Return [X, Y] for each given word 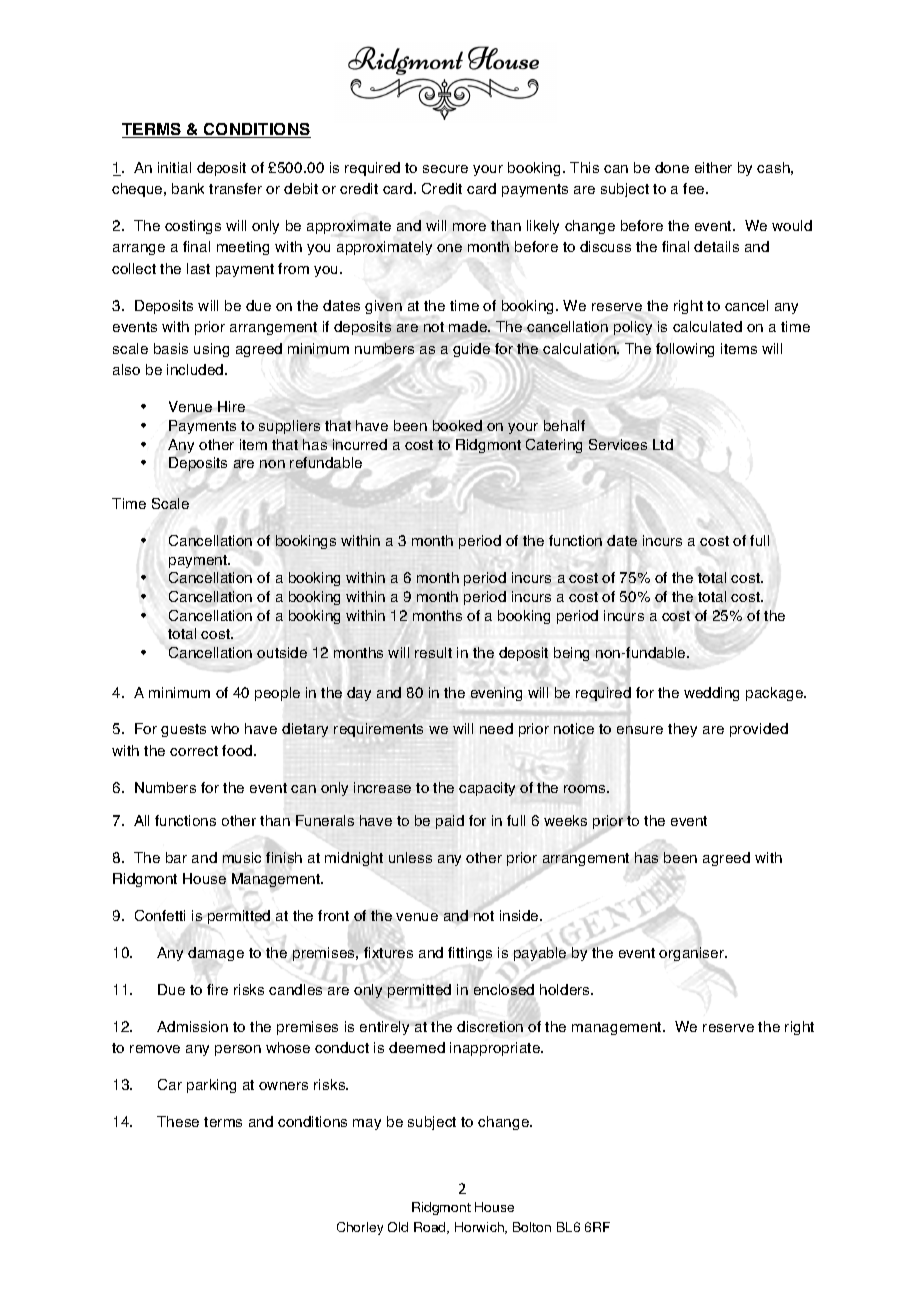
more [469, 227]
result [433, 652]
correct [194, 751]
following [685, 350]
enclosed [504, 989]
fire [217, 989]
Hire [231, 406]
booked [457, 425]
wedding [711, 694]
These [178, 1121]
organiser [692, 954]
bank [188, 188]
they [682, 730]
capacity [487, 789]
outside [282, 652]
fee [695, 188]
